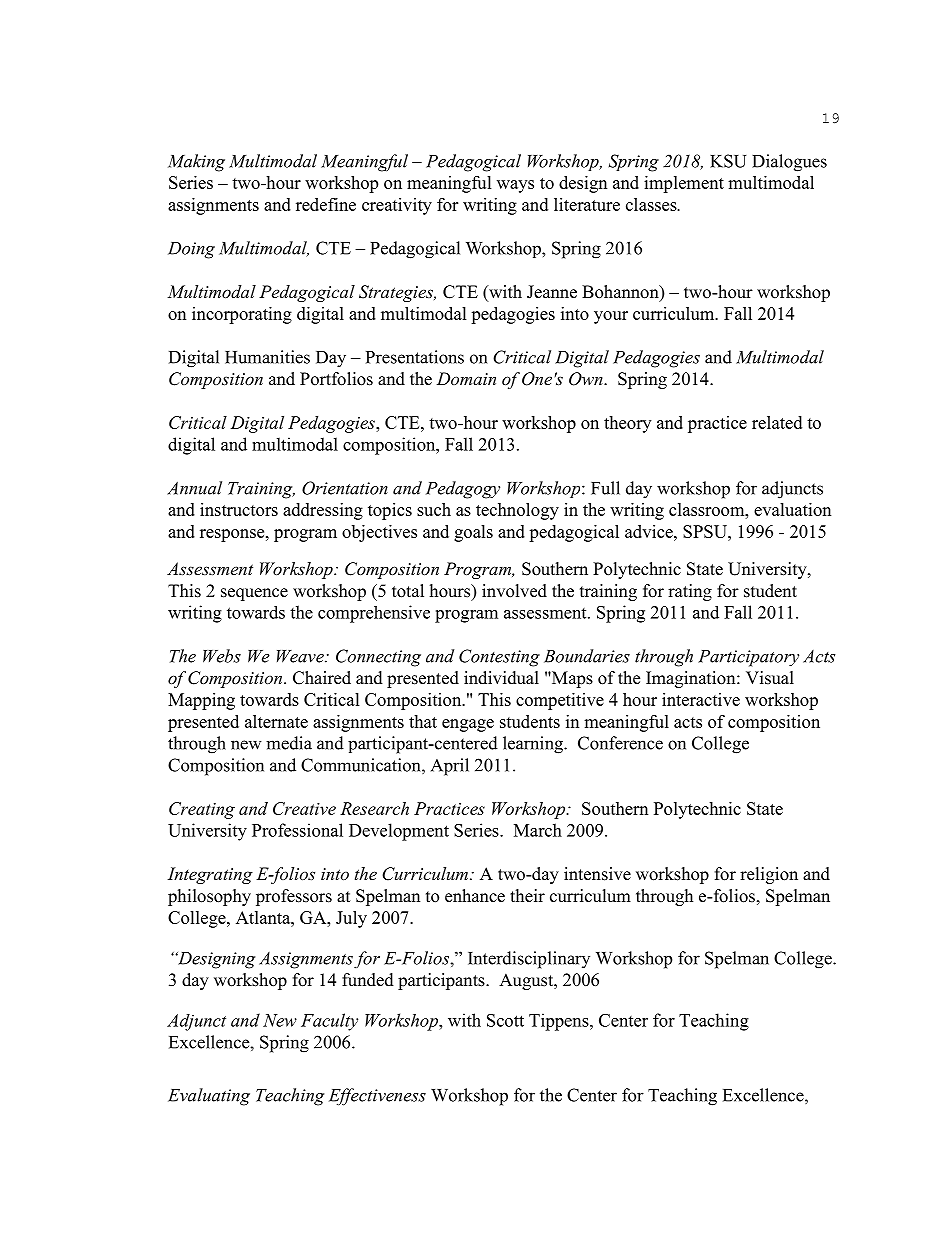 Image resolution: width=952 pixels, height=1233 pixels. What do you see at coordinates (515, 186) in the screenshot?
I see `ways` at bounding box center [515, 186].
